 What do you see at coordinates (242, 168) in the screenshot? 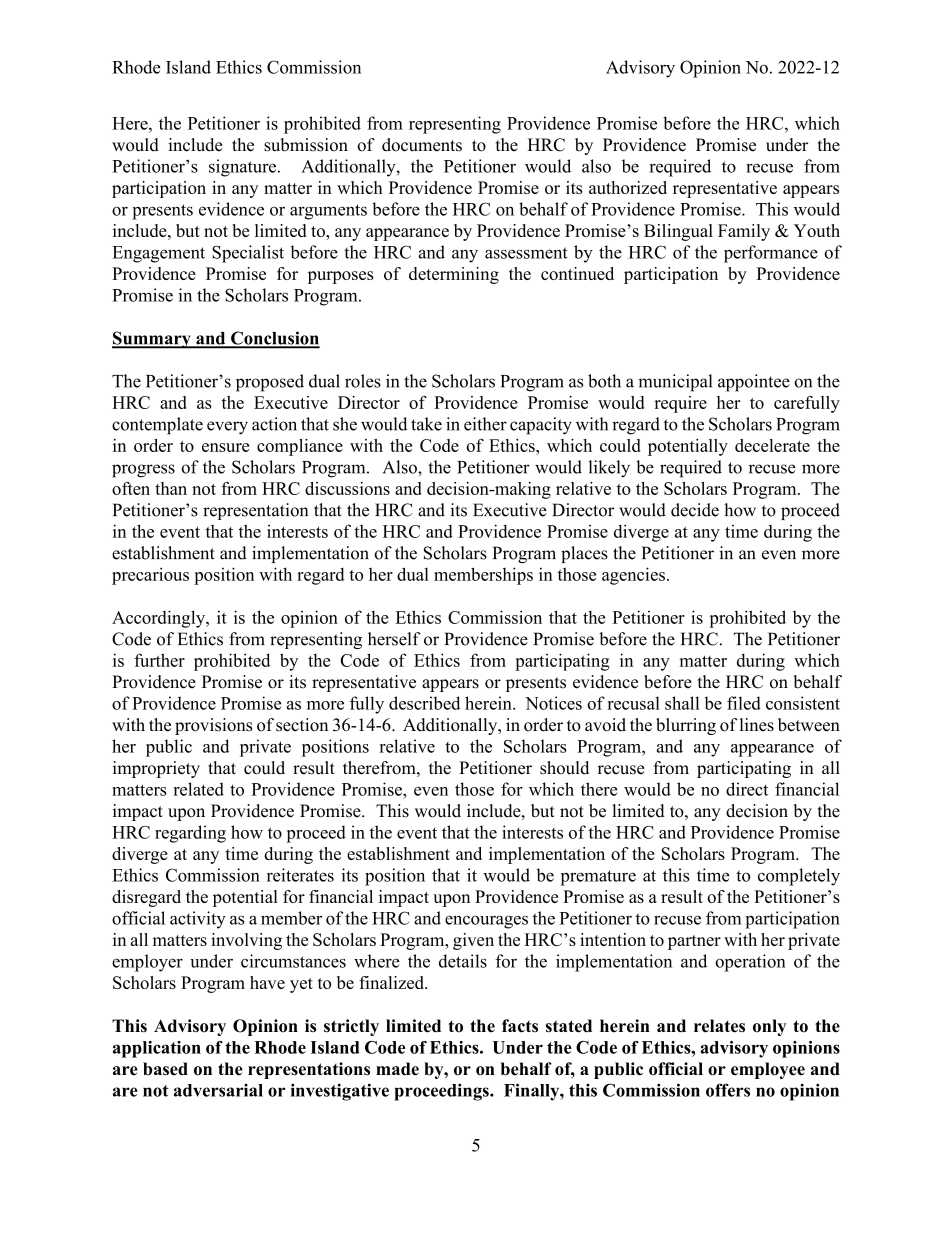
I see `signature` at bounding box center [242, 168].
